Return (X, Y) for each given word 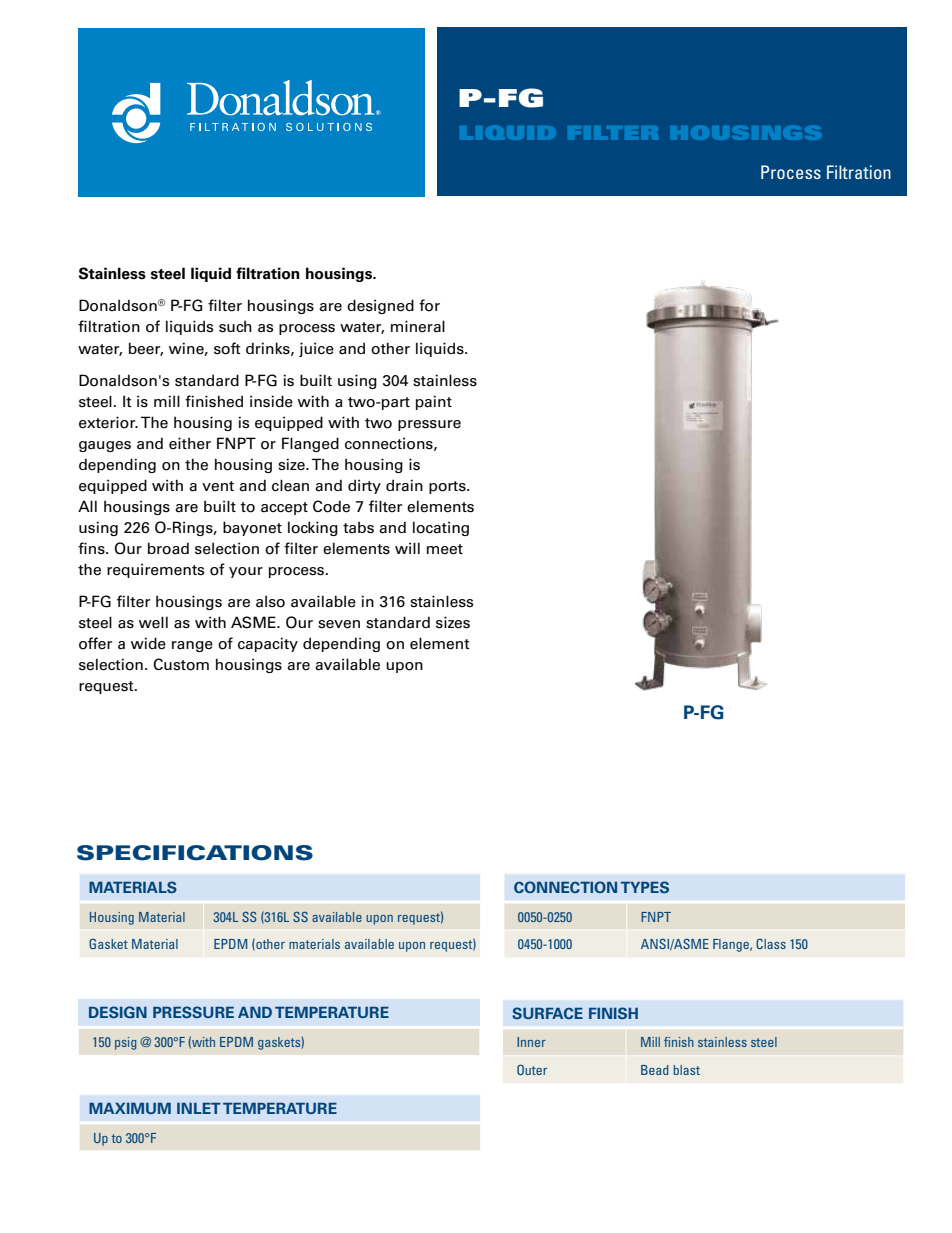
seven (339, 624)
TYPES (645, 887)
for (429, 305)
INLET (199, 1108)
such (235, 326)
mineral (418, 326)
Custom (181, 664)
